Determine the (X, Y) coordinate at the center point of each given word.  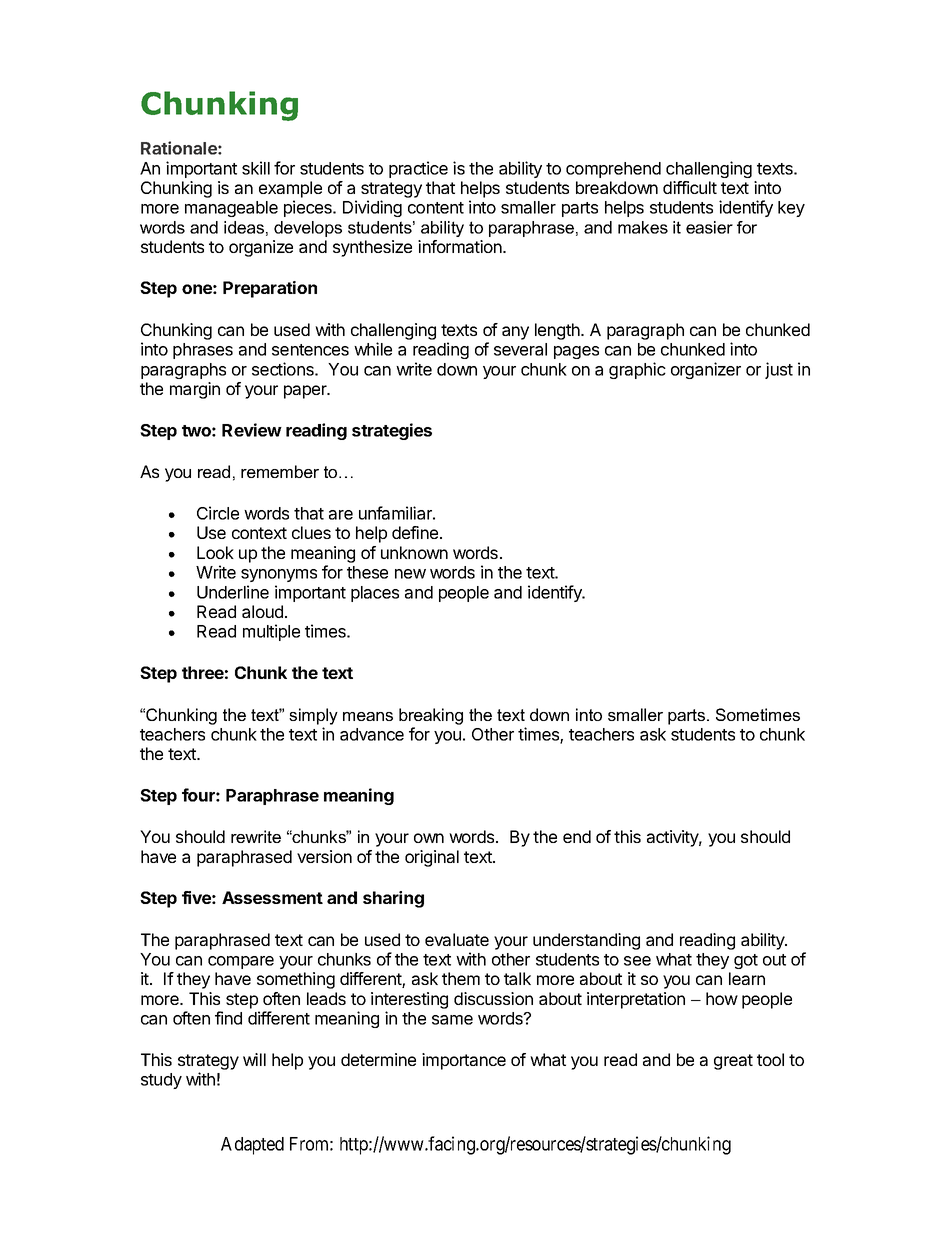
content (436, 208)
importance (464, 1061)
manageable (231, 209)
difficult (690, 187)
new (410, 574)
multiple (271, 632)
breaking (431, 716)
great (733, 1062)
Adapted (252, 1146)
